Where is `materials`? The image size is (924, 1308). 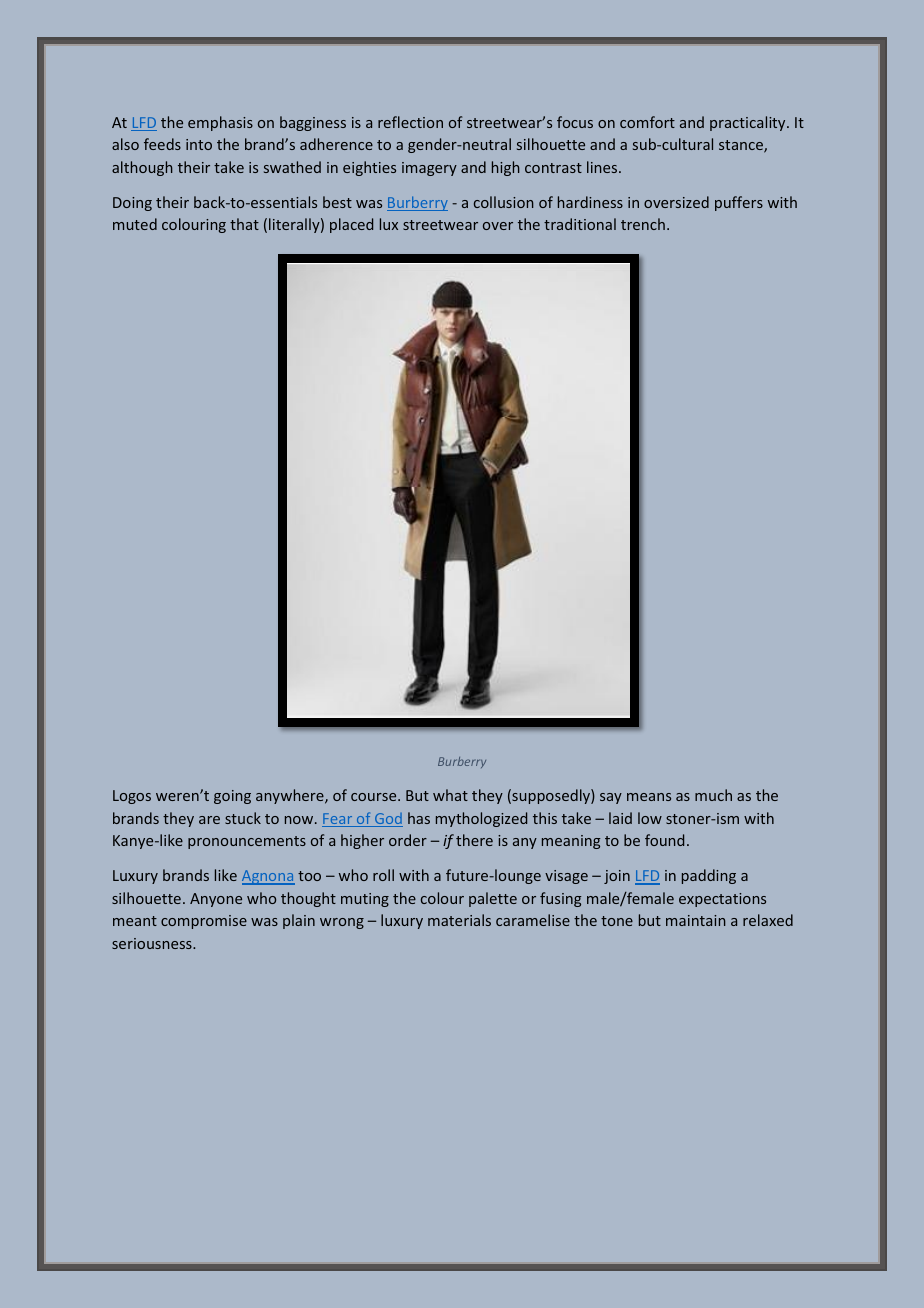 materials is located at coordinates (459, 920).
